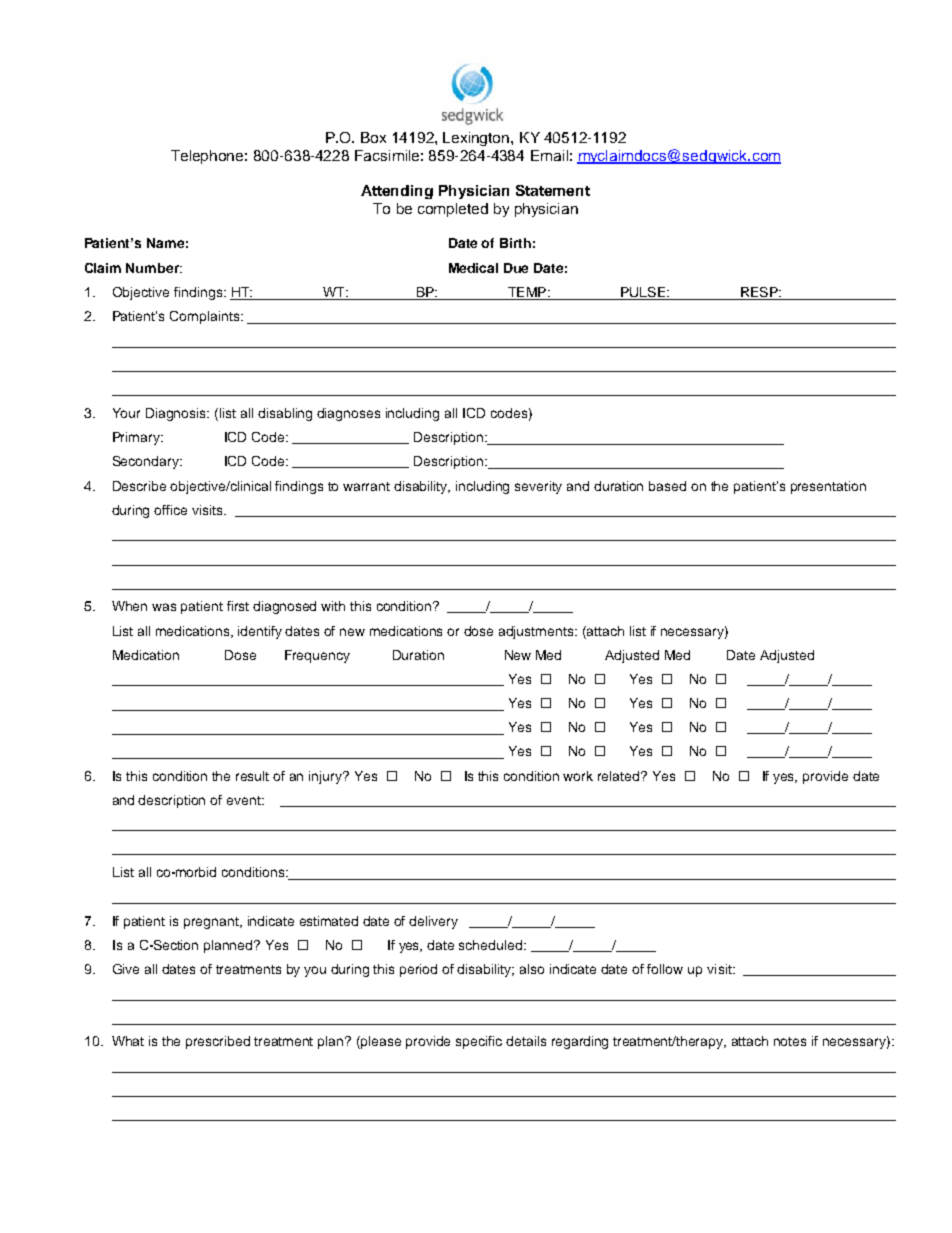 This screenshot has height=1233, width=952. What do you see at coordinates (238, 606) in the screenshot?
I see `first` at bounding box center [238, 606].
